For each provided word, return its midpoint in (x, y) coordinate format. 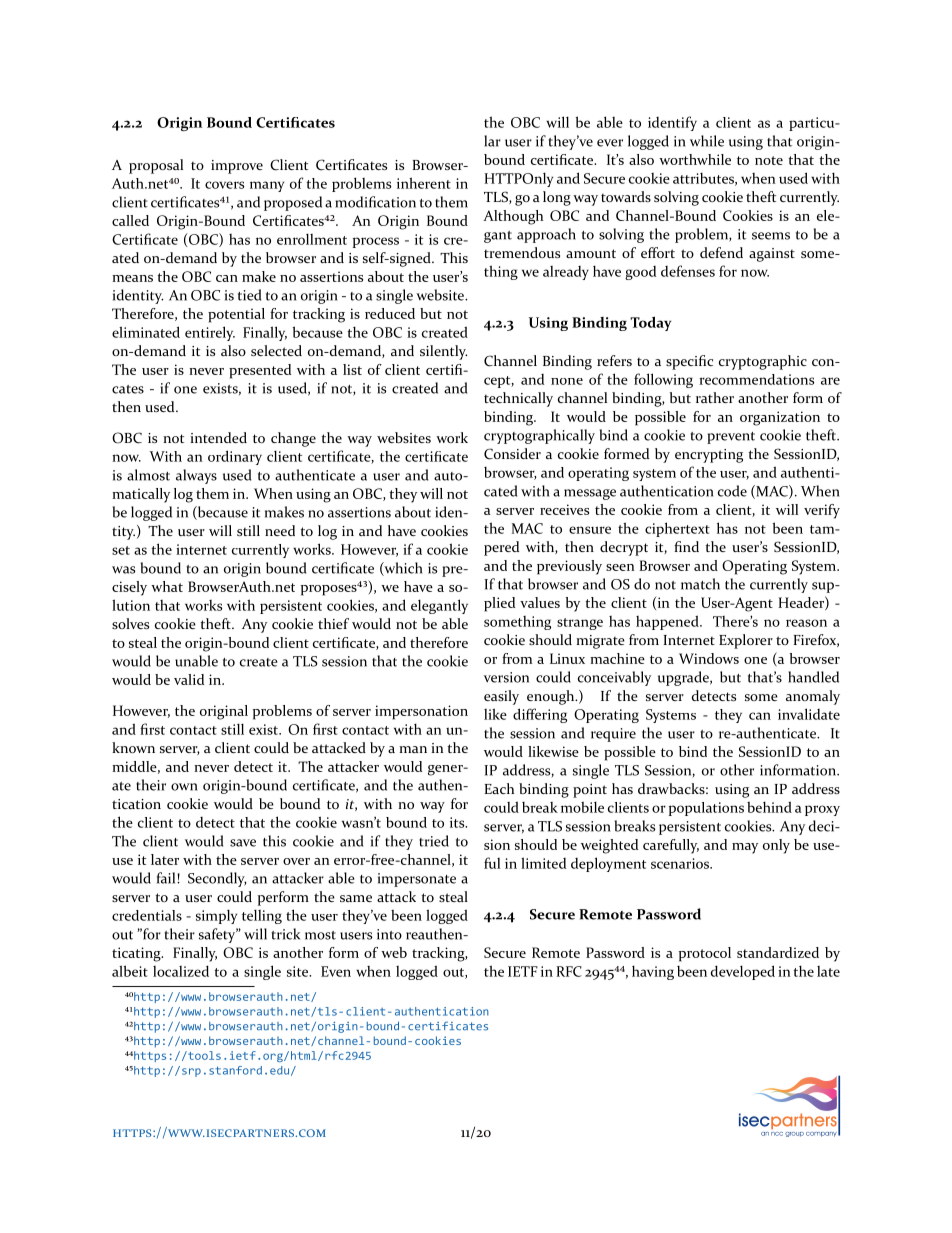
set (121, 550)
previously (569, 567)
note (769, 160)
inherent (424, 183)
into (389, 934)
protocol (705, 954)
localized (181, 971)
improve (237, 167)
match (700, 584)
